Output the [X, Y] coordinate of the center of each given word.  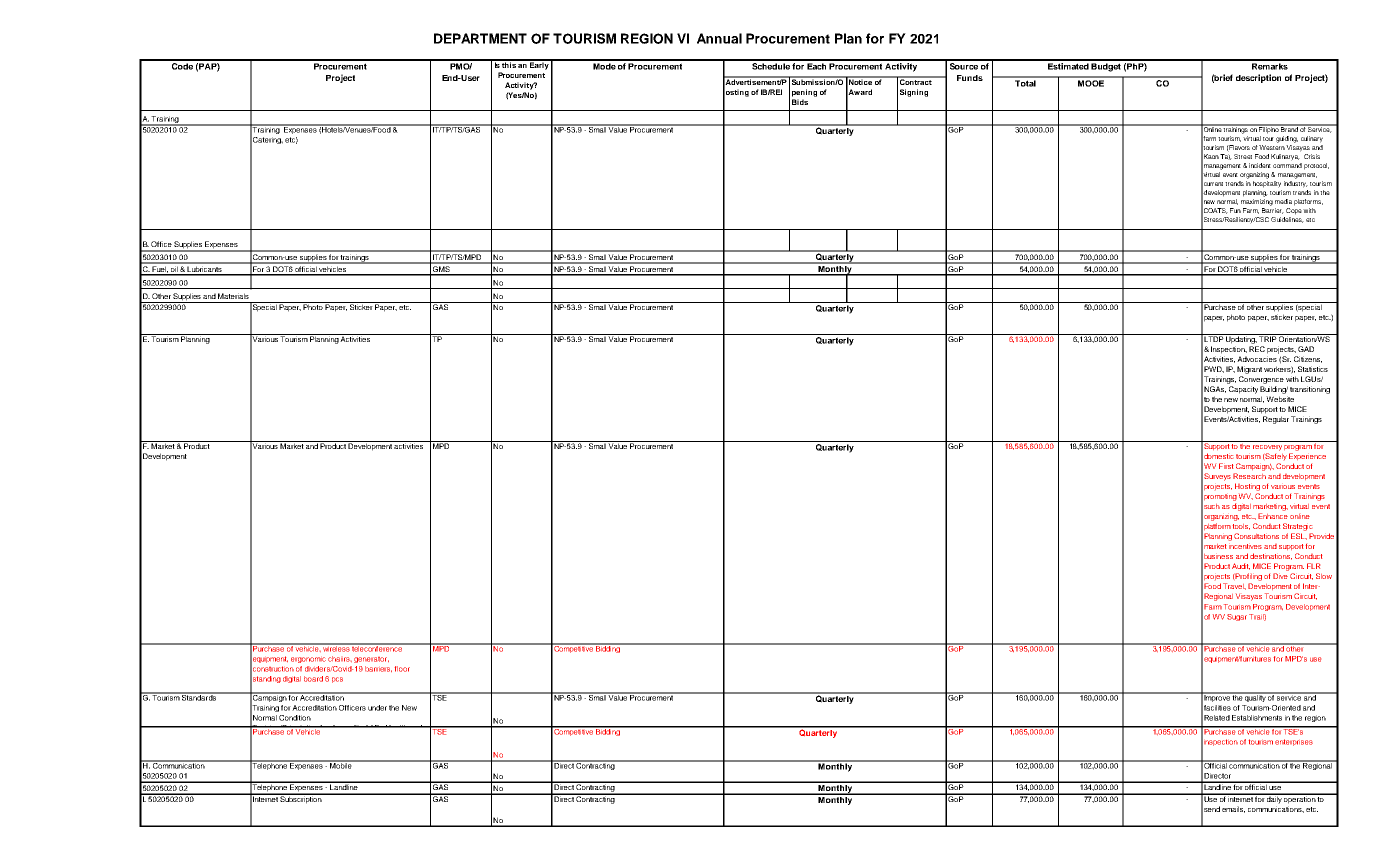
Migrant [1249, 370]
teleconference [378, 648]
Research [1249, 476]
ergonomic [308, 660]
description [1258, 78]
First [1226, 466]
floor [402, 669]
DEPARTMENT [480, 38]
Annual [719, 38]
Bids [800, 102]
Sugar [1237, 617]
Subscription [301, 799]
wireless [336, 648]
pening [804, 93]
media [1283, 201]
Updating [1241, 339]
